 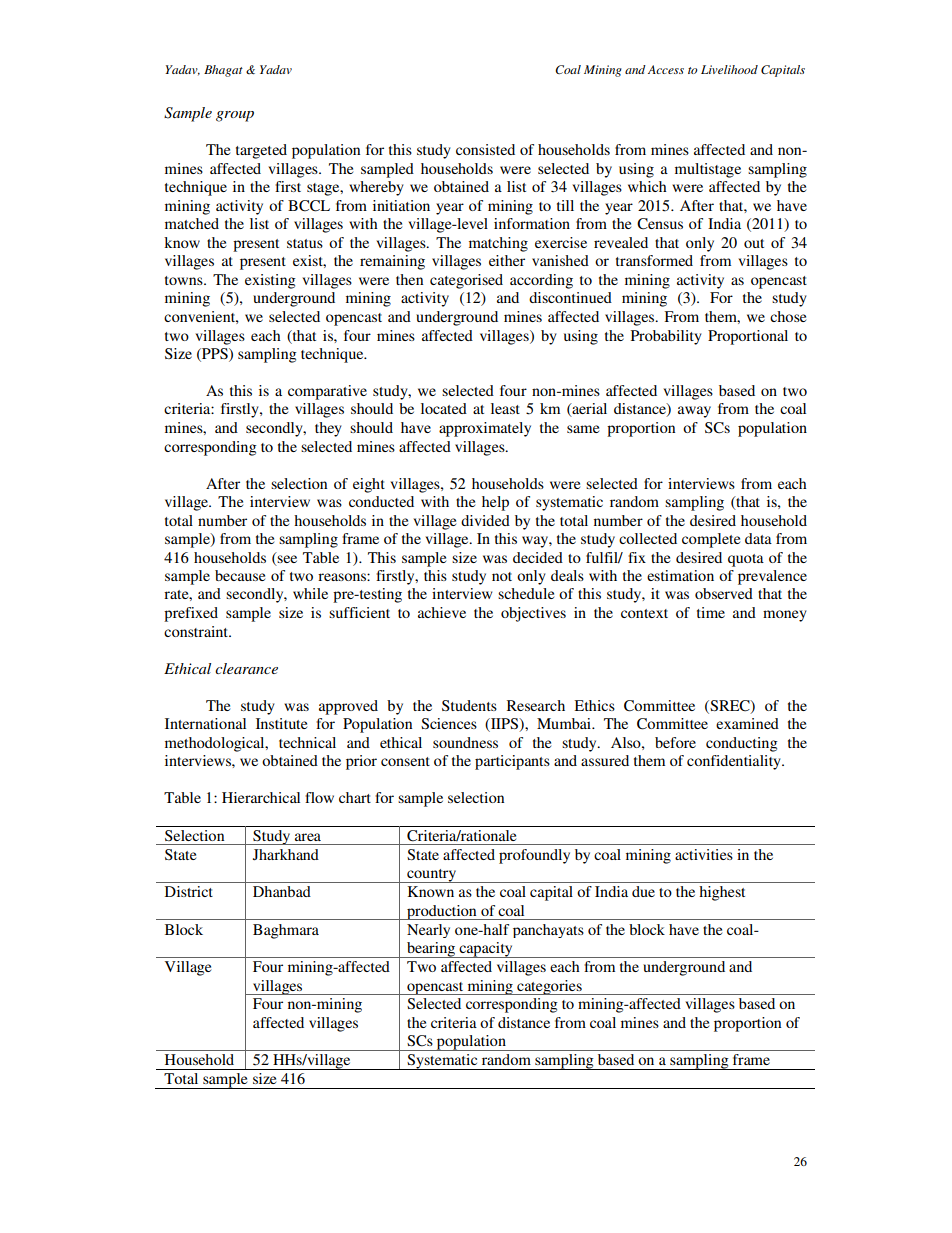 What do you see at coordinates (485, 520) in the screenshot?
I see `divided` at bounding box center [485, 520].
